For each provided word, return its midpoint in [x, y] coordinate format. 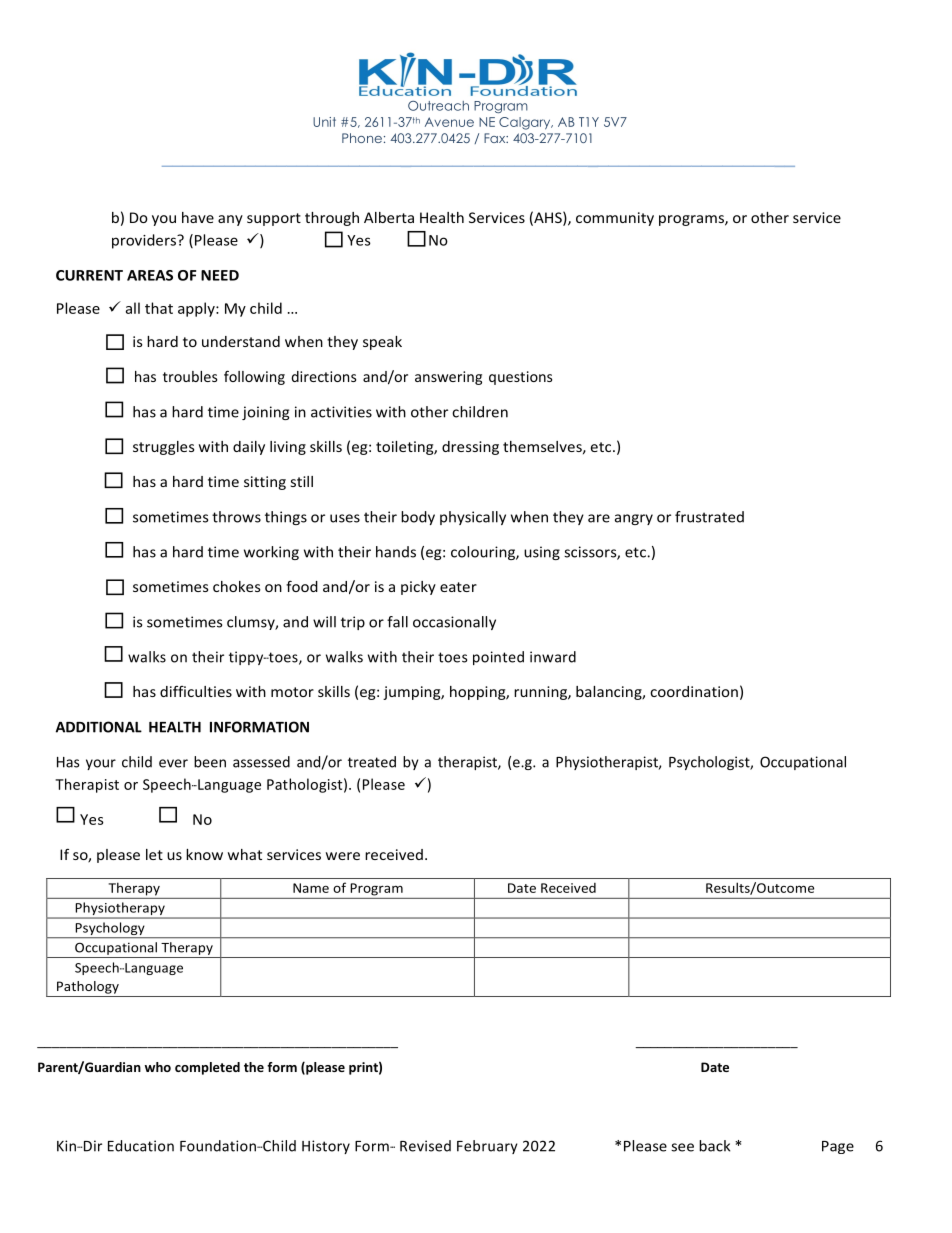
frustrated [709, 517]
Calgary [526, 123]
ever [173, 763]
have [198, 217]
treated [372, 762]
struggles [163, 448]
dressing [470, 448]
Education [141, 1146]
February [487, 1147]
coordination [694, 691]
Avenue [449, 122]
